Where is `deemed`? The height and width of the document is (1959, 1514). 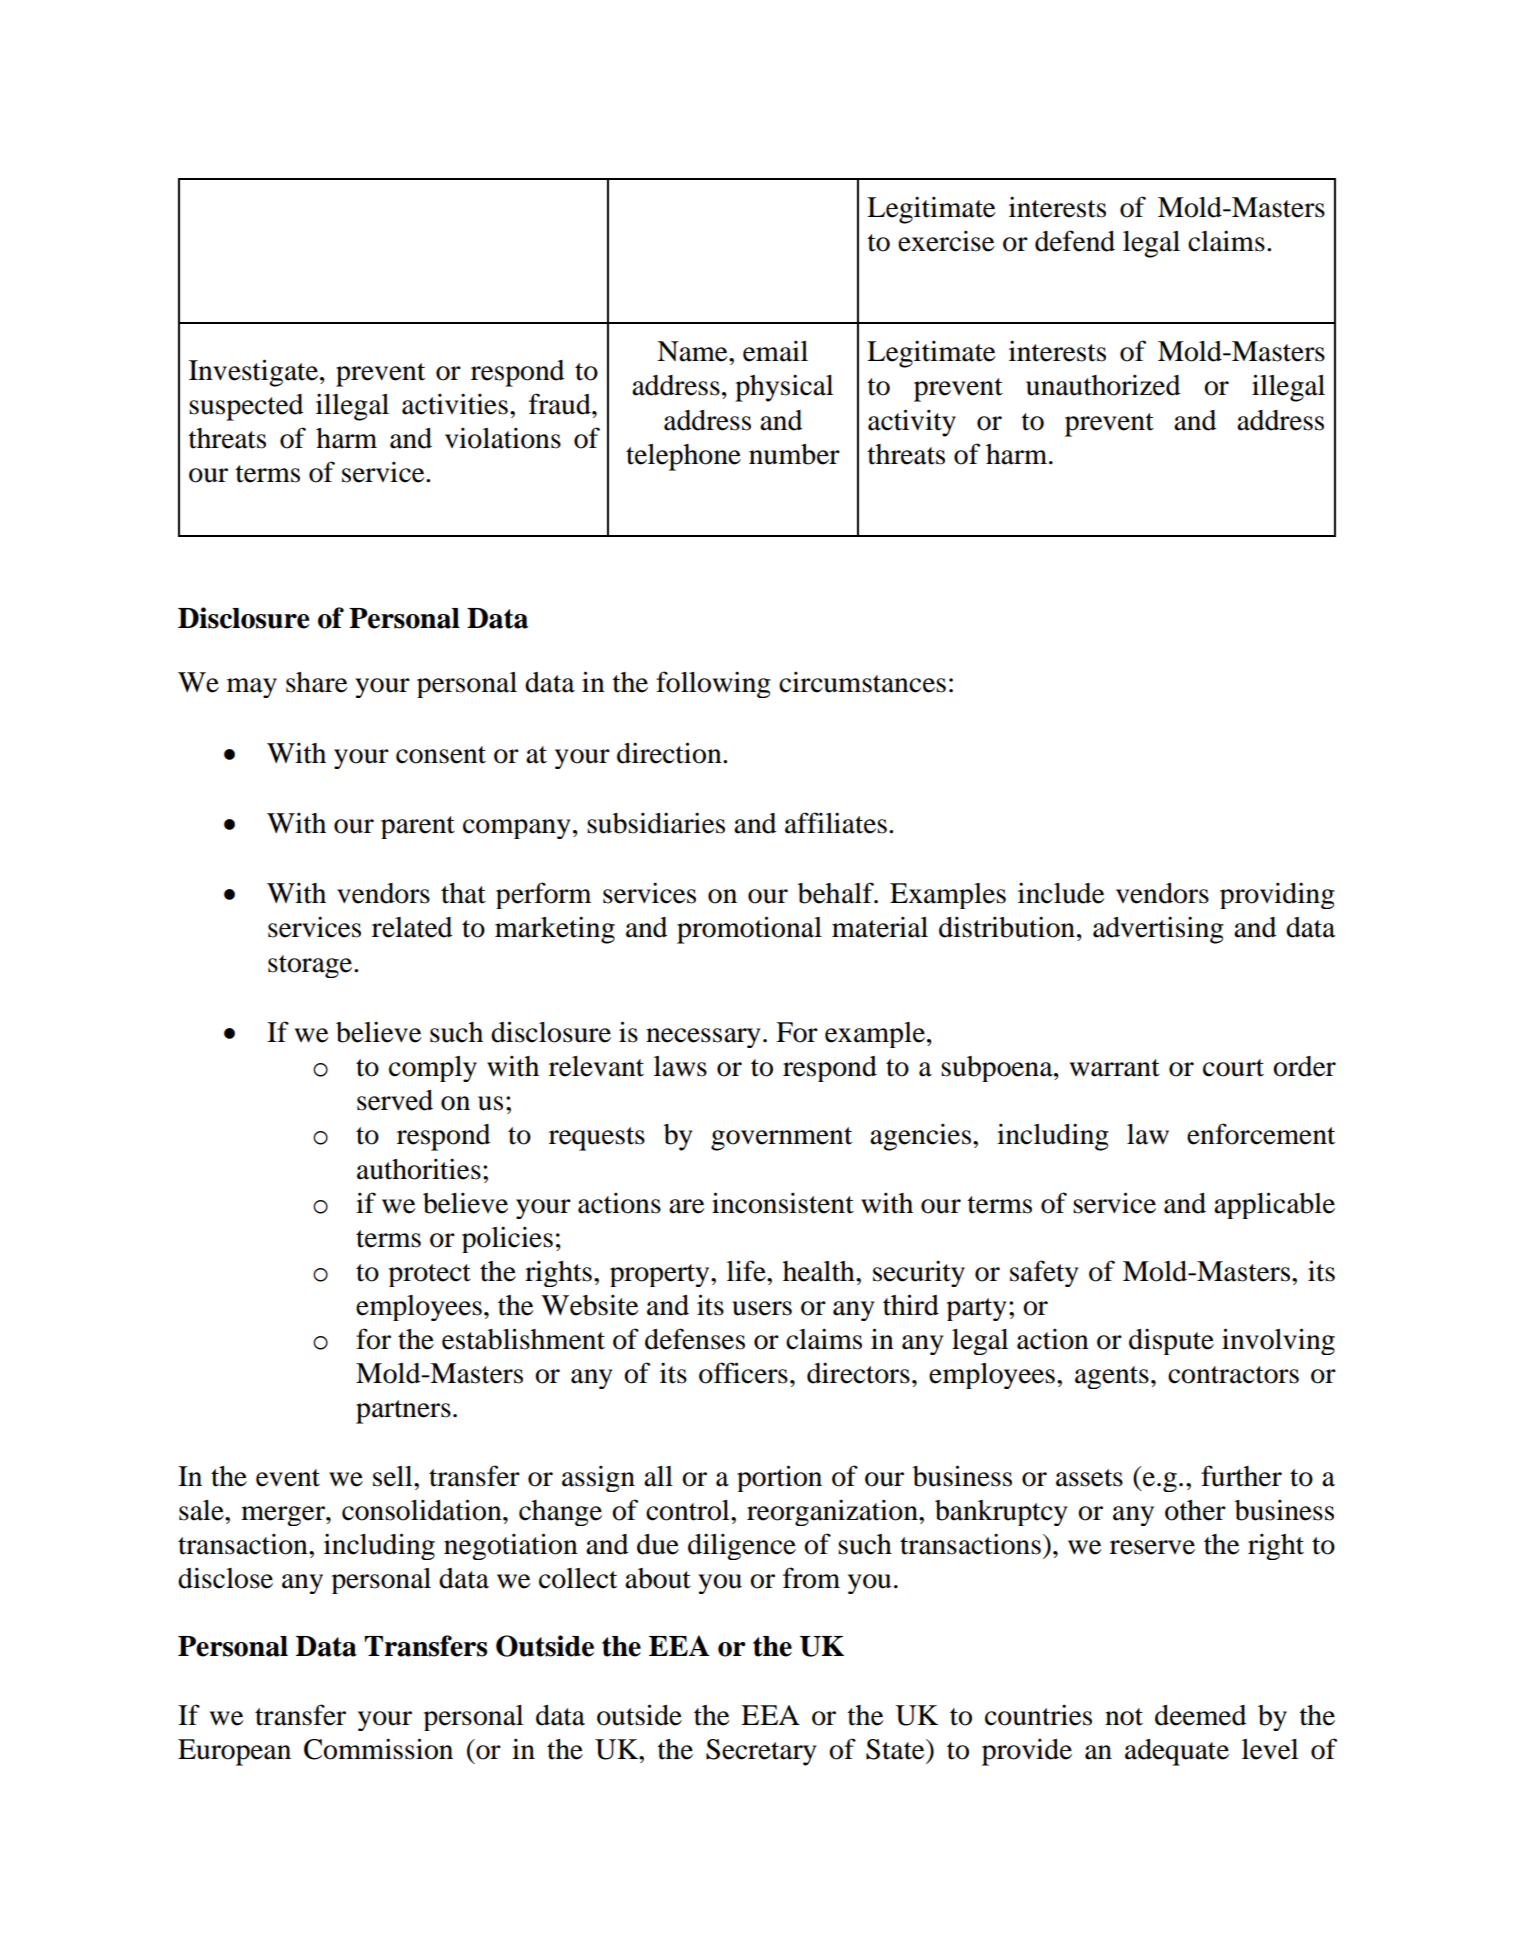 deemed is located at coordinates (1200, 1715).
